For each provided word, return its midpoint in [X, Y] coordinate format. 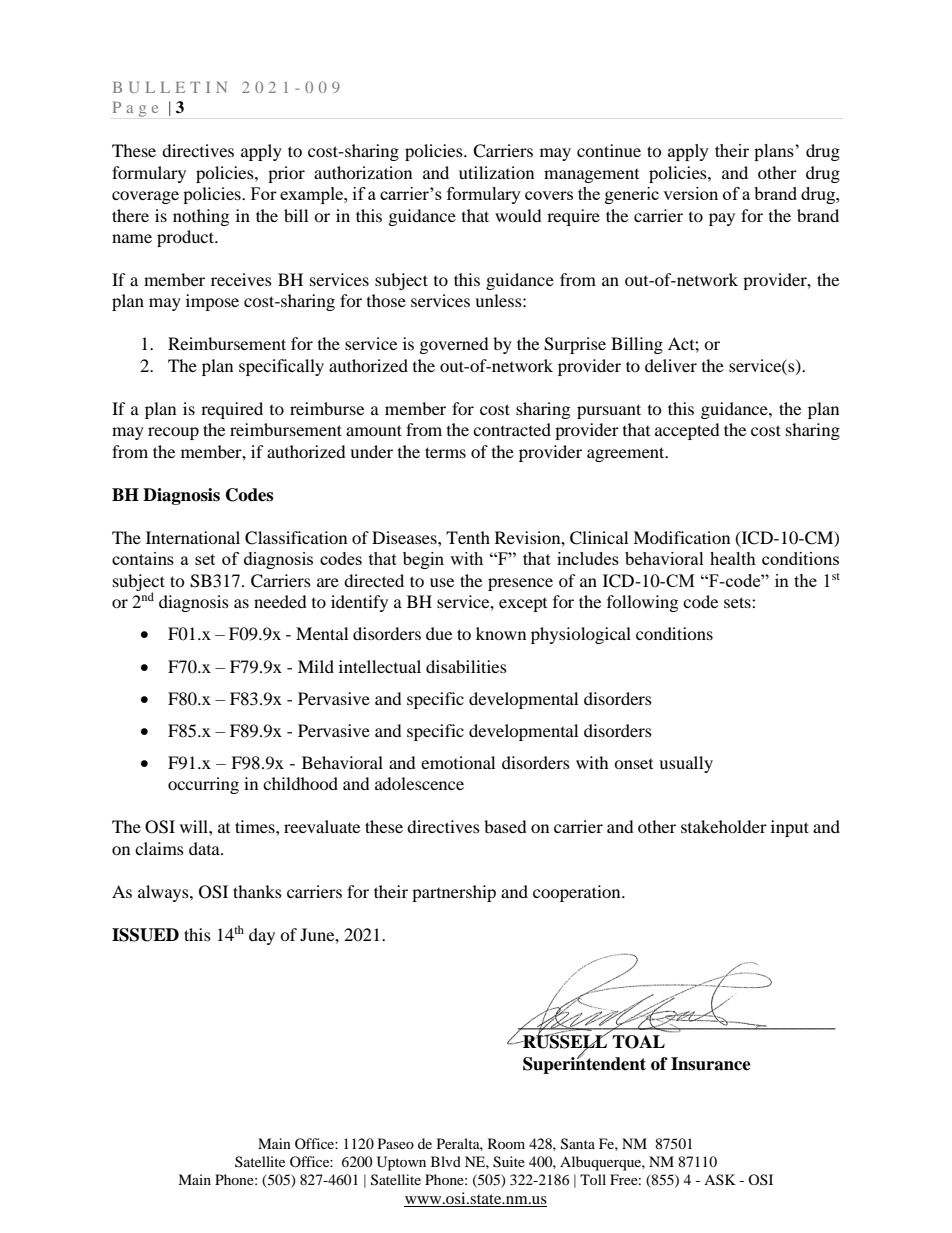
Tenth [468, 537]
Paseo [396, 1143]
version [690, 193]
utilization [496, 172]
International [193, 537]
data [205, 848]
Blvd [446, 1161]
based [505, 826]
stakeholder [724, 826]
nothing [201, 217]
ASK [720, 1179]
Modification [681, 537]
